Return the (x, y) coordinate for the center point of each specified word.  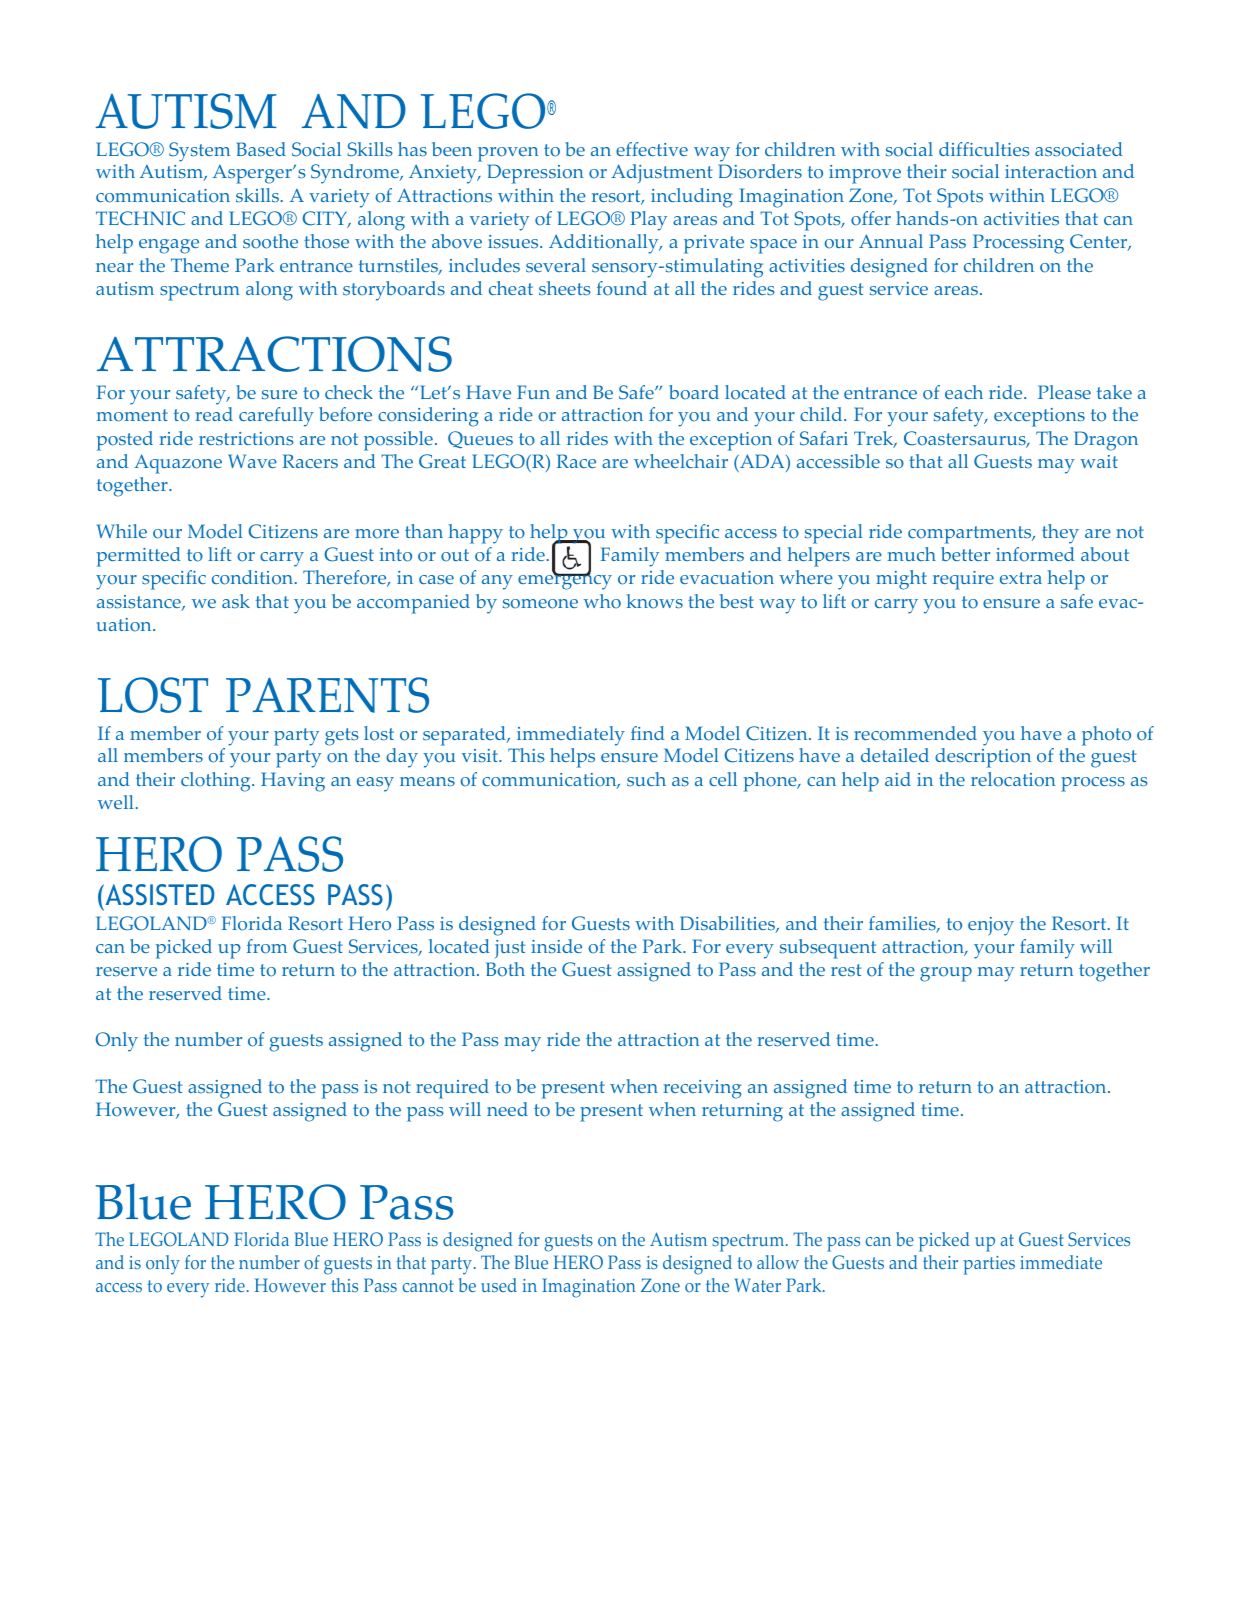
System (199, 152)
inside (556, 946)
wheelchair (681, 461)
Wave (252, 461)
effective (652, 149)
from (267, 946)
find (648, 733)
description (983, 758)
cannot (428, 1286)
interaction (1051, 172)
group (946, 974)
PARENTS (327, 695)
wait (1099, 461)
